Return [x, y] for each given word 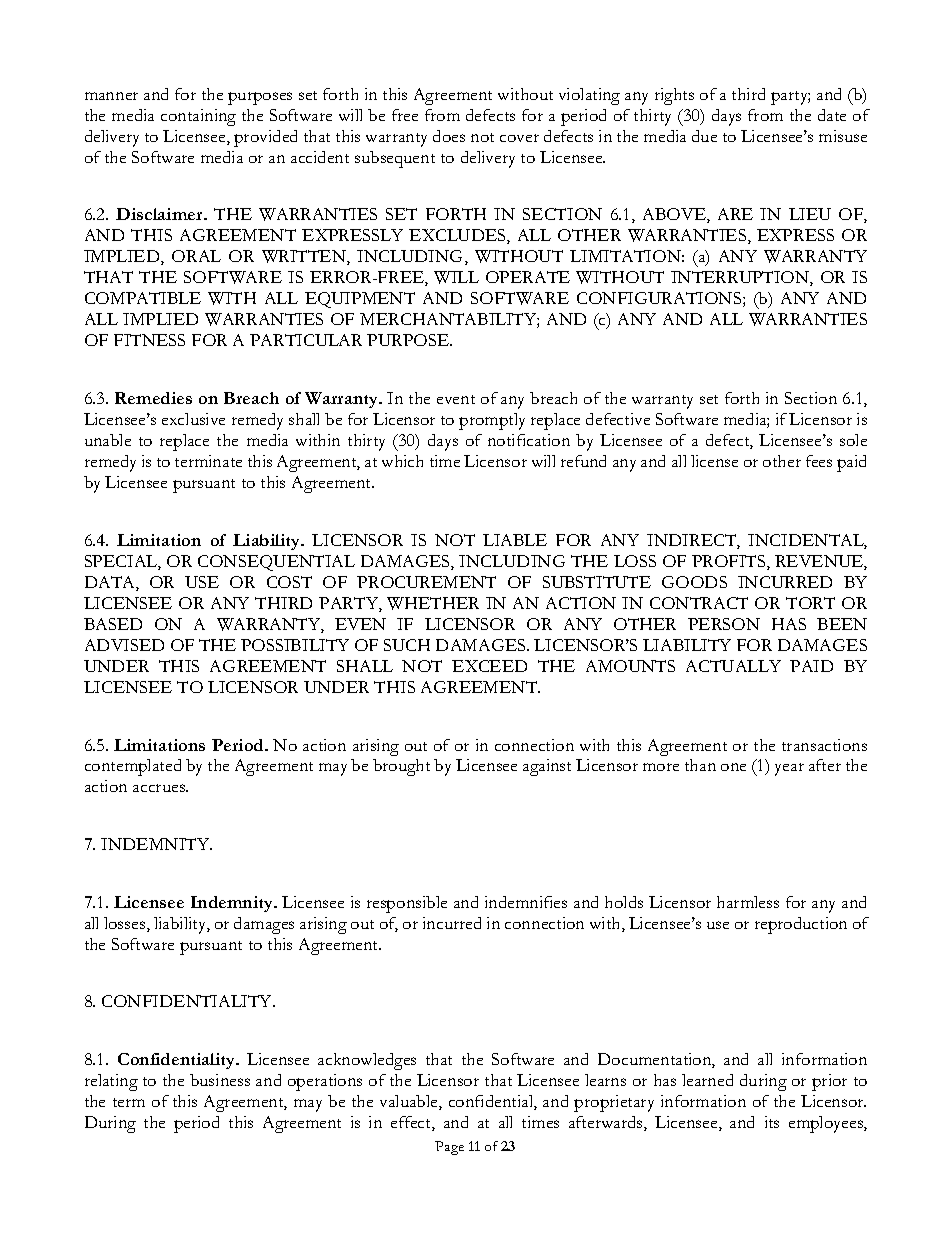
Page [449, 1148]
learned [707, 1080]
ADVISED [124, 645]
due [704, 136]
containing [198, 117]
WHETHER [433, 603]
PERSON [724, 624]
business [220, 1080]
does [449, 136]
